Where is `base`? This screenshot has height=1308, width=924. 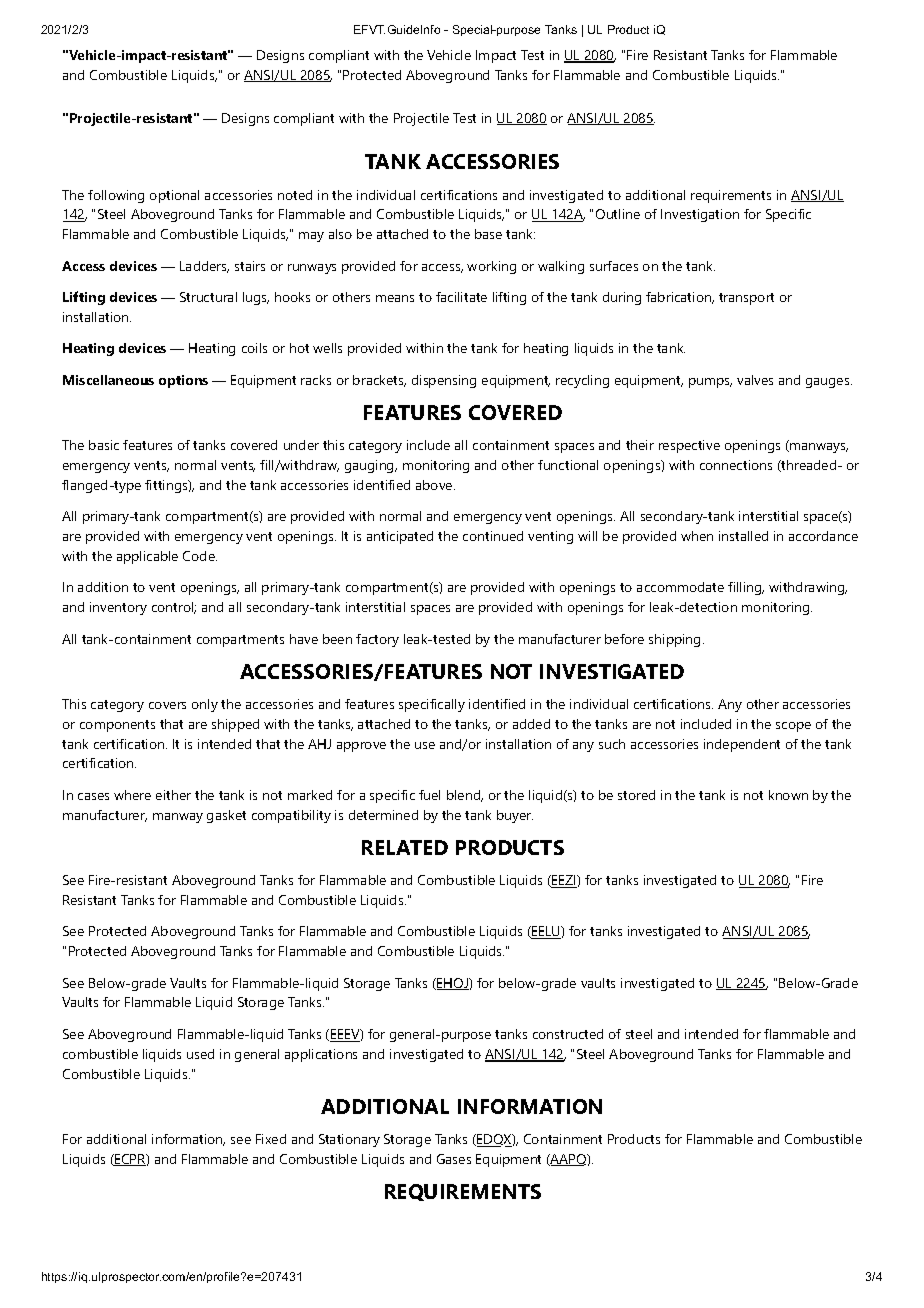 base is located at coordinates (488, 234).
